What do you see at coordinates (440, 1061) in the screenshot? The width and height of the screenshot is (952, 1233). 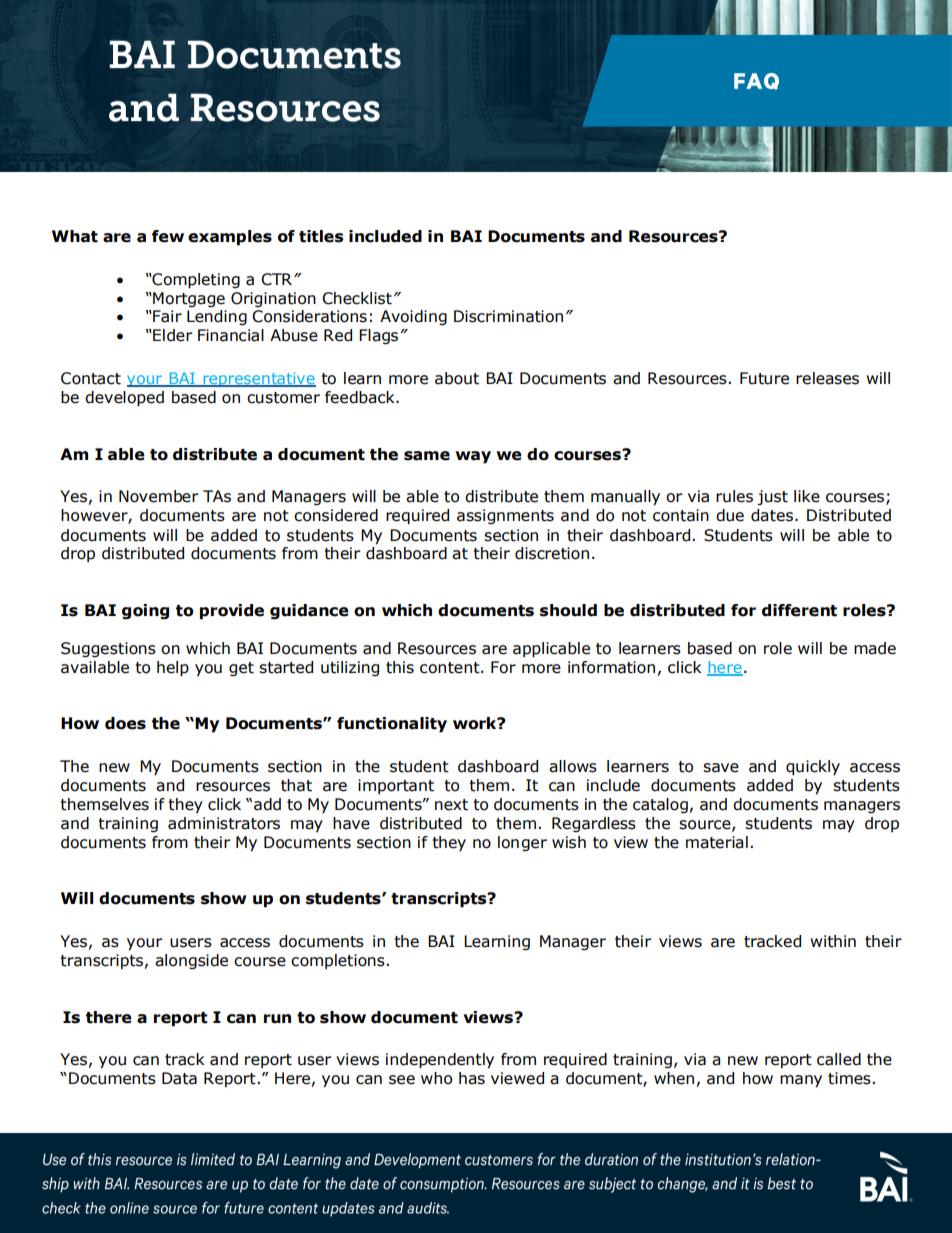 I see `independently` at bounding box center [440, 1061].
